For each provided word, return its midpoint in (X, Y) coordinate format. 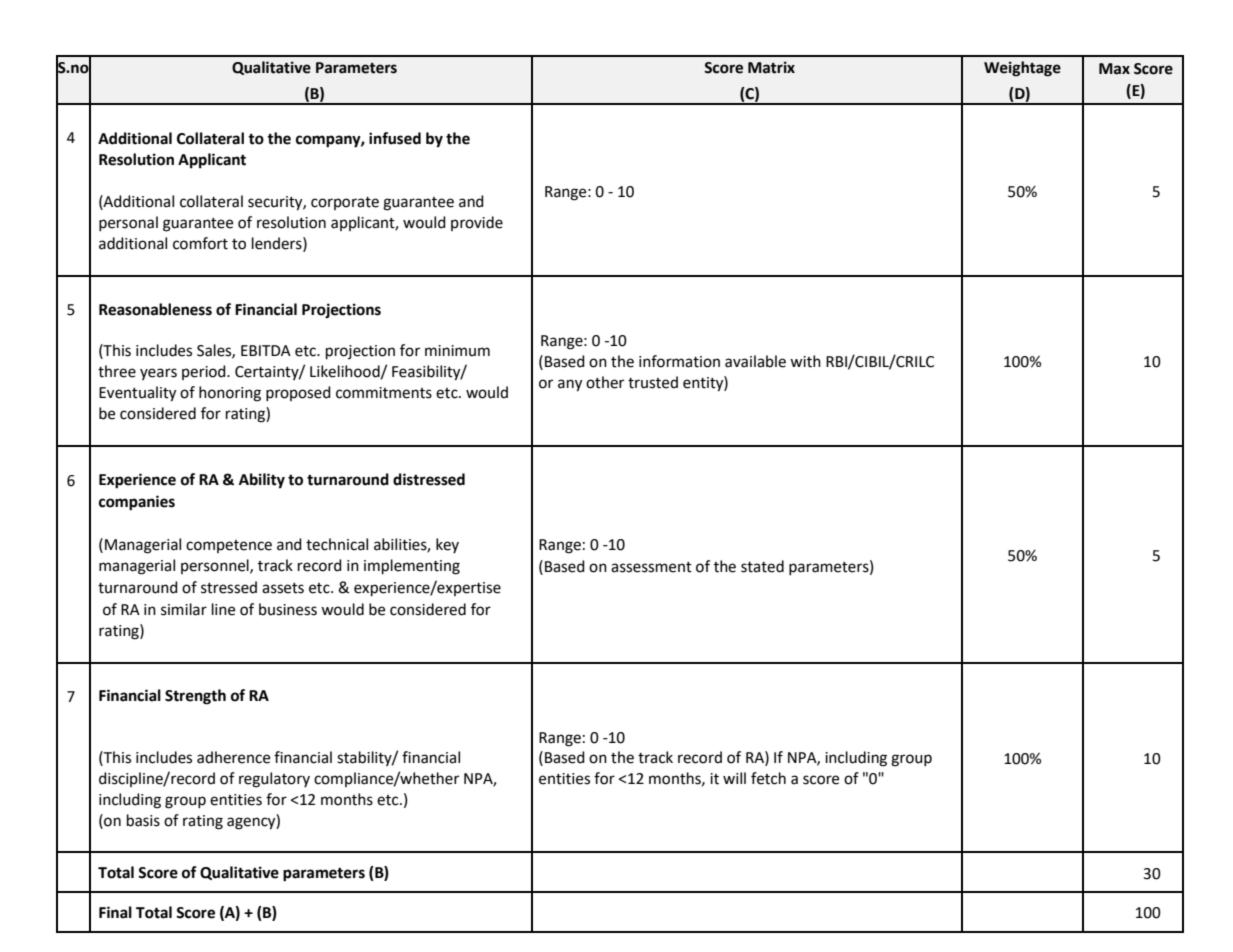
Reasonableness (155, 309)
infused (395, 138)
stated (762, 566)
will (734, 778)
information (679, 361)
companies (137, 503)
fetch (768, 778)
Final (115, 912)
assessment (651, 567)
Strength (195, 697)
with (805, 361)
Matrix (771, 67)
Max (1114, 69)
